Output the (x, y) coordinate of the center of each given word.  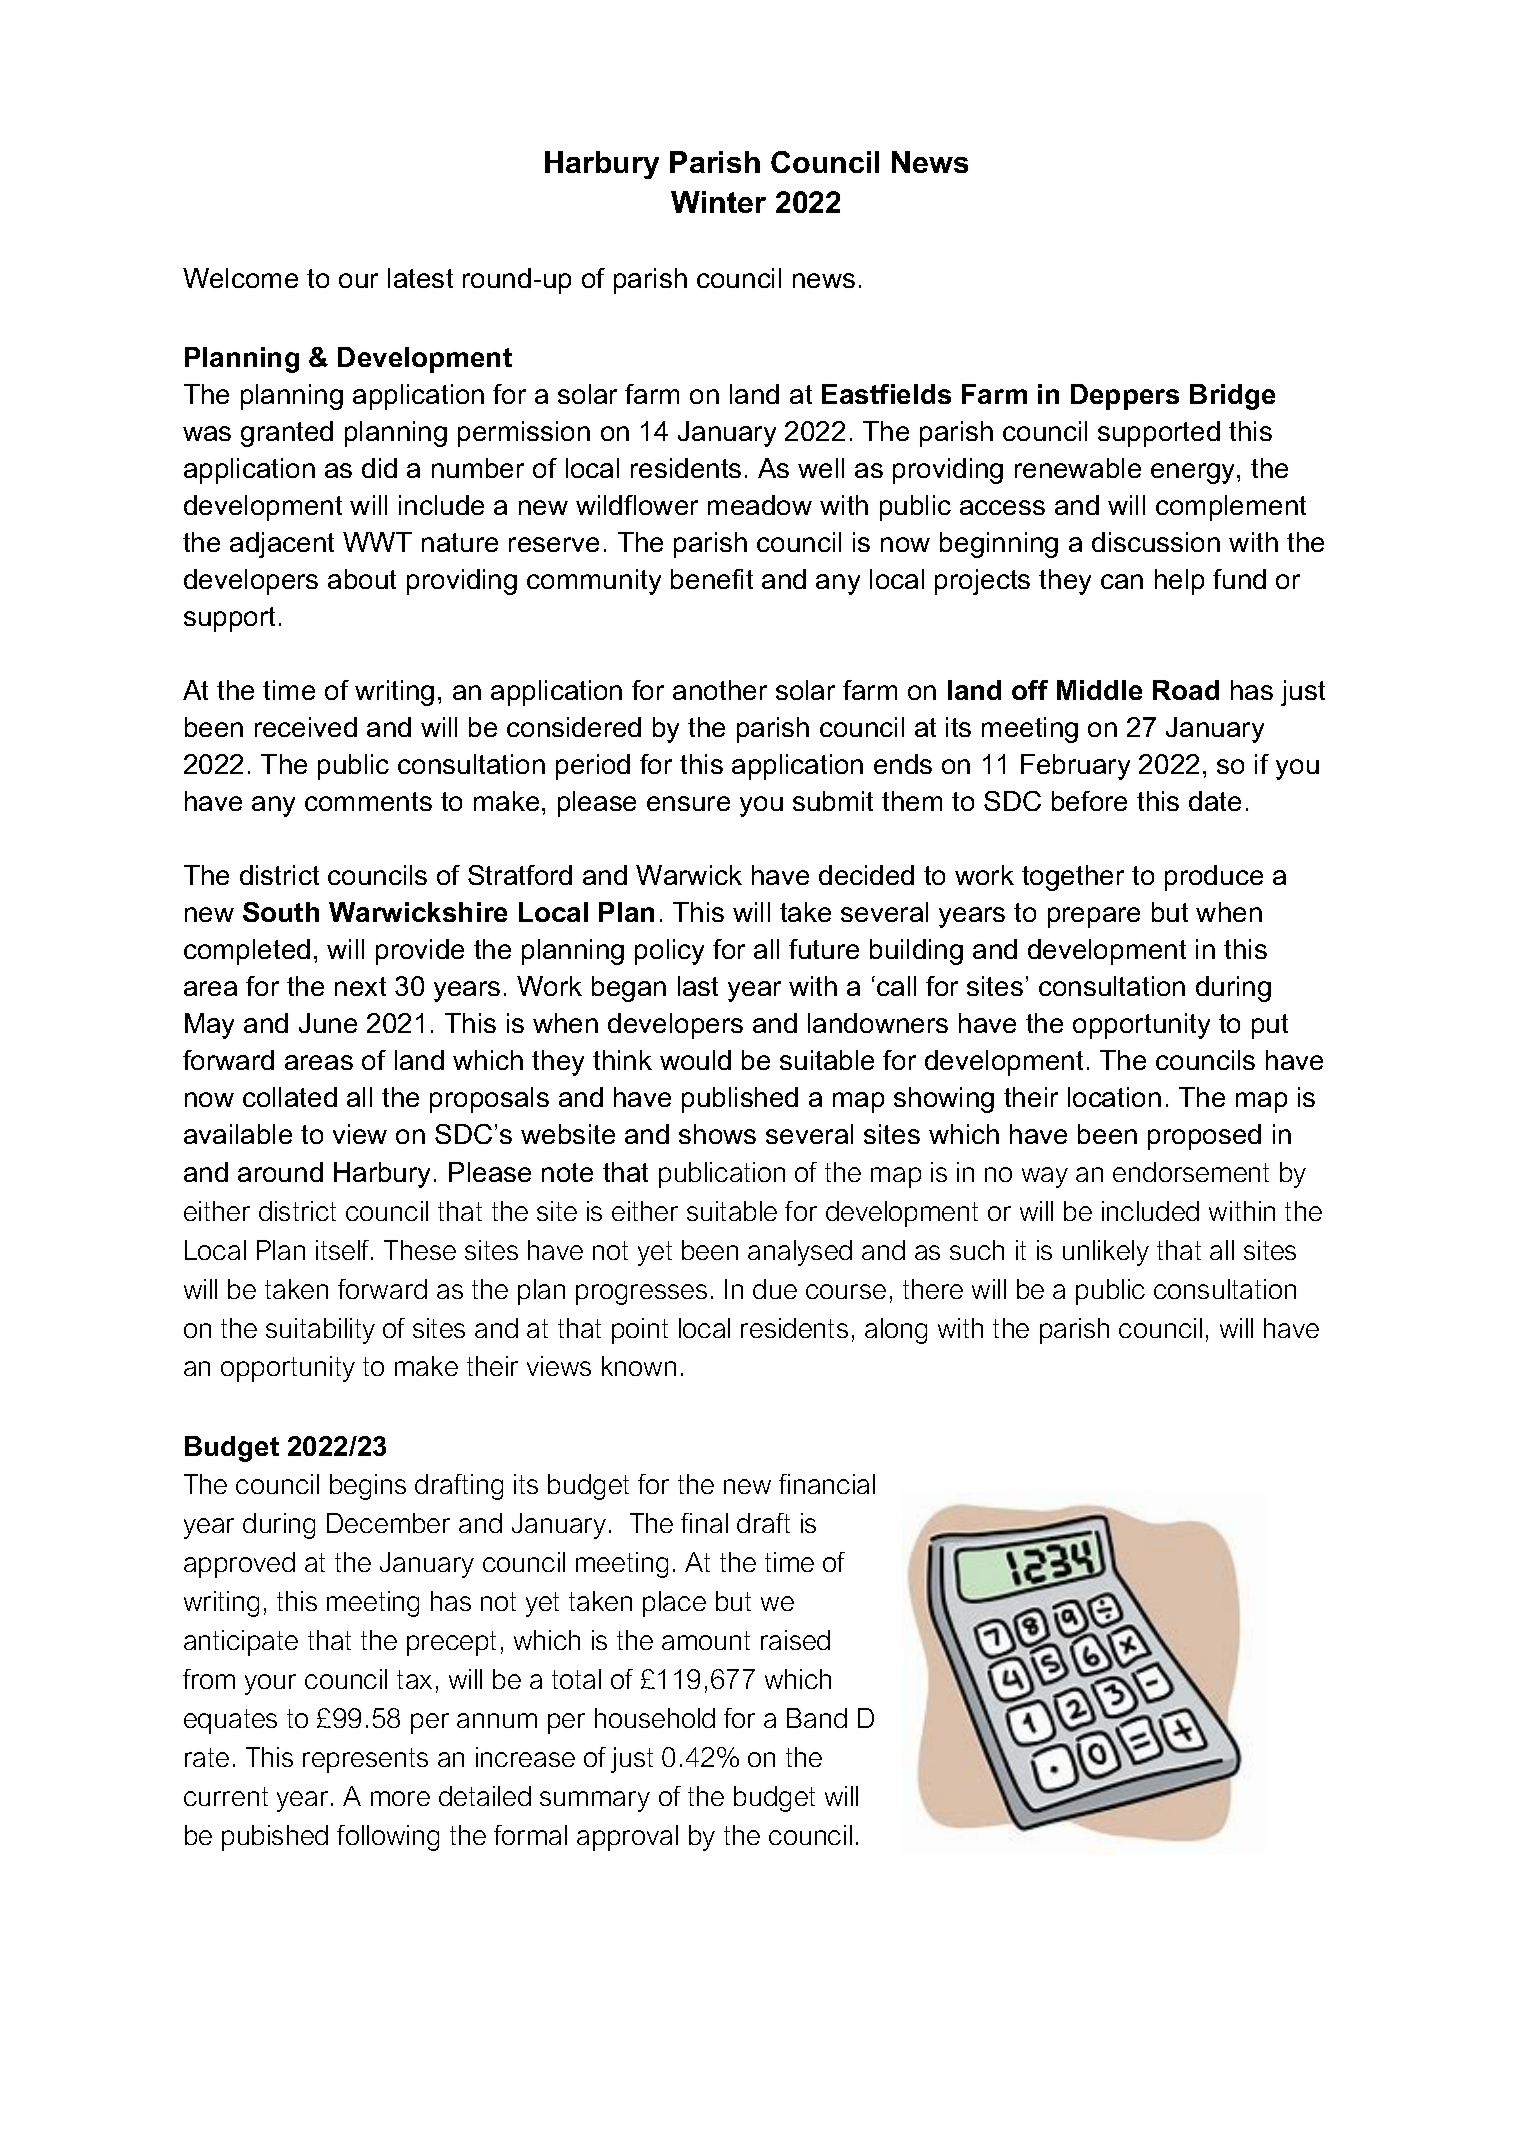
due (775, 1289)
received (306, 727)
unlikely (1106, 1253)
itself (344, 1250)
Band (817, 1718)
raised (795, 1640)
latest (420, 278)
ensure (688, 803)
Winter (718, 202)
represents (365, 1760)
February (1075, 767)
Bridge (1232, 397)
